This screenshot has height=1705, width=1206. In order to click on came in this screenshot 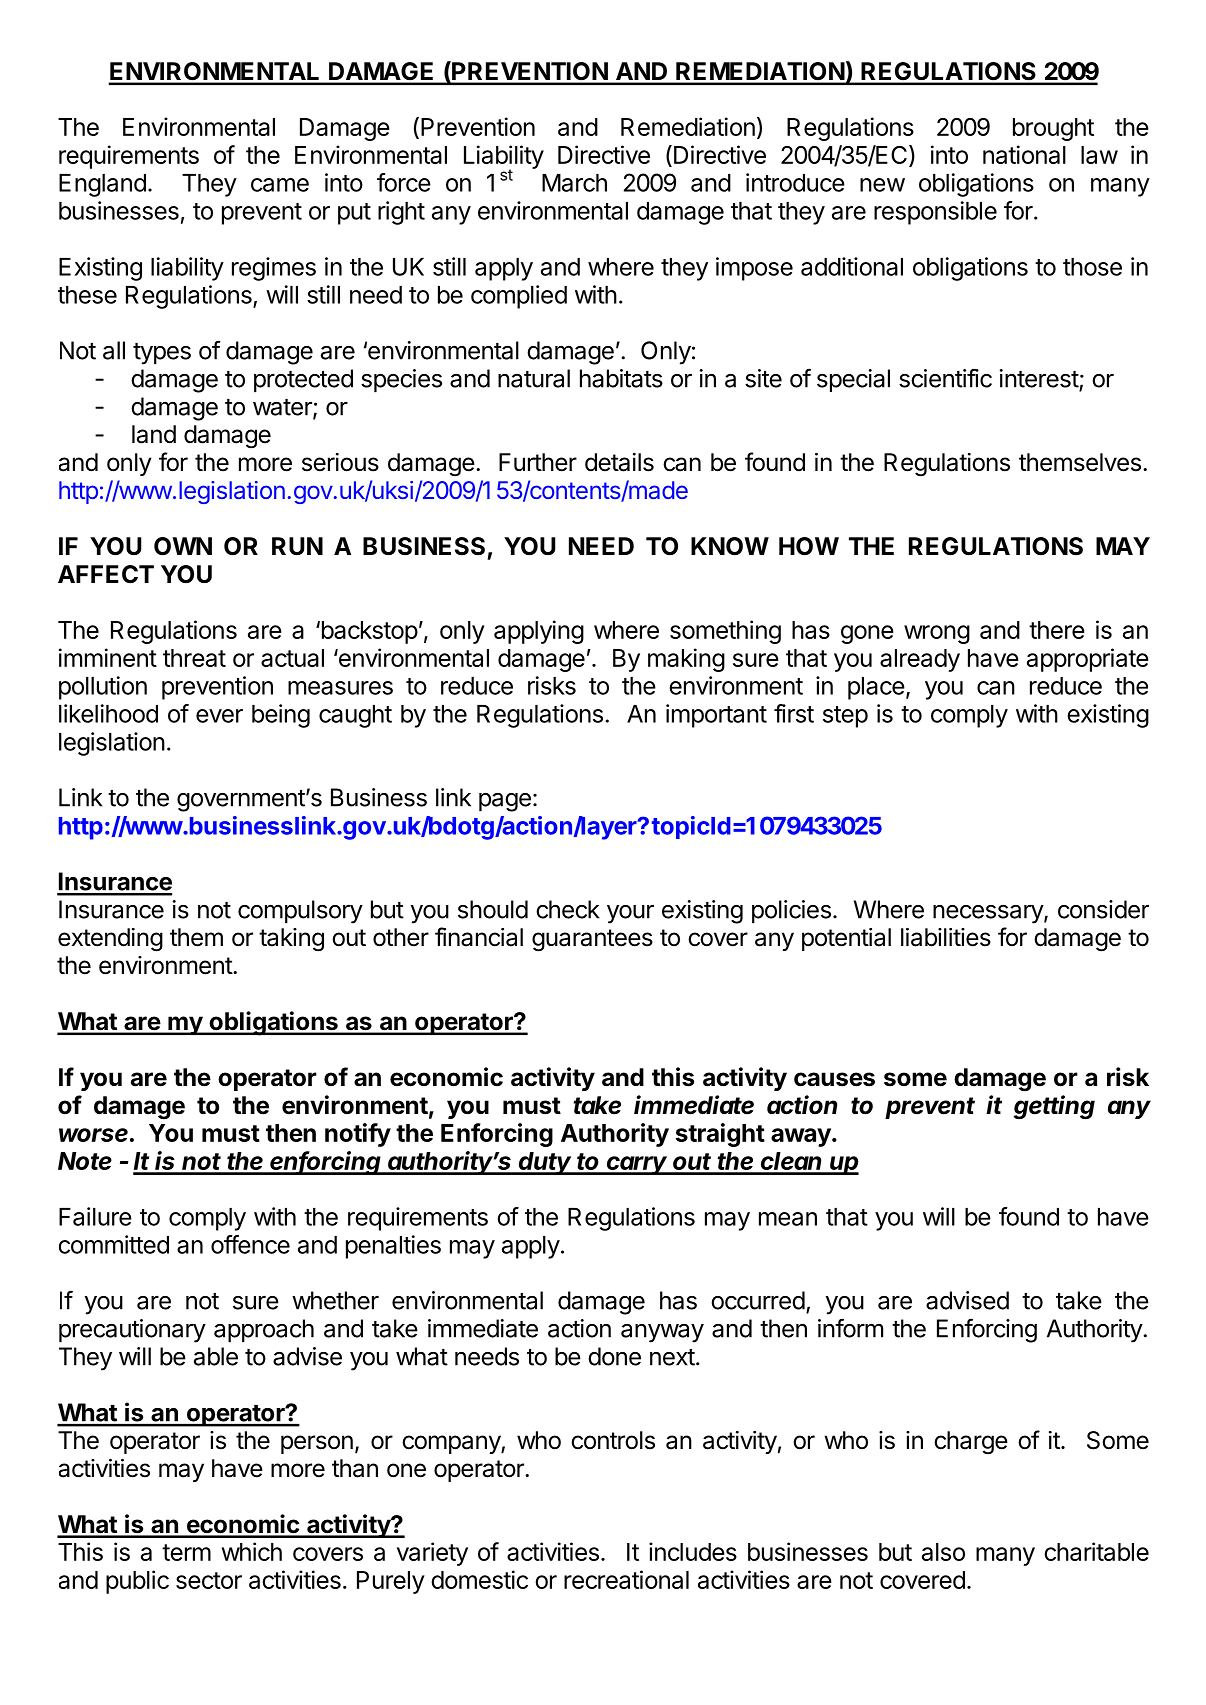, I will do `click(280, 185)`.
